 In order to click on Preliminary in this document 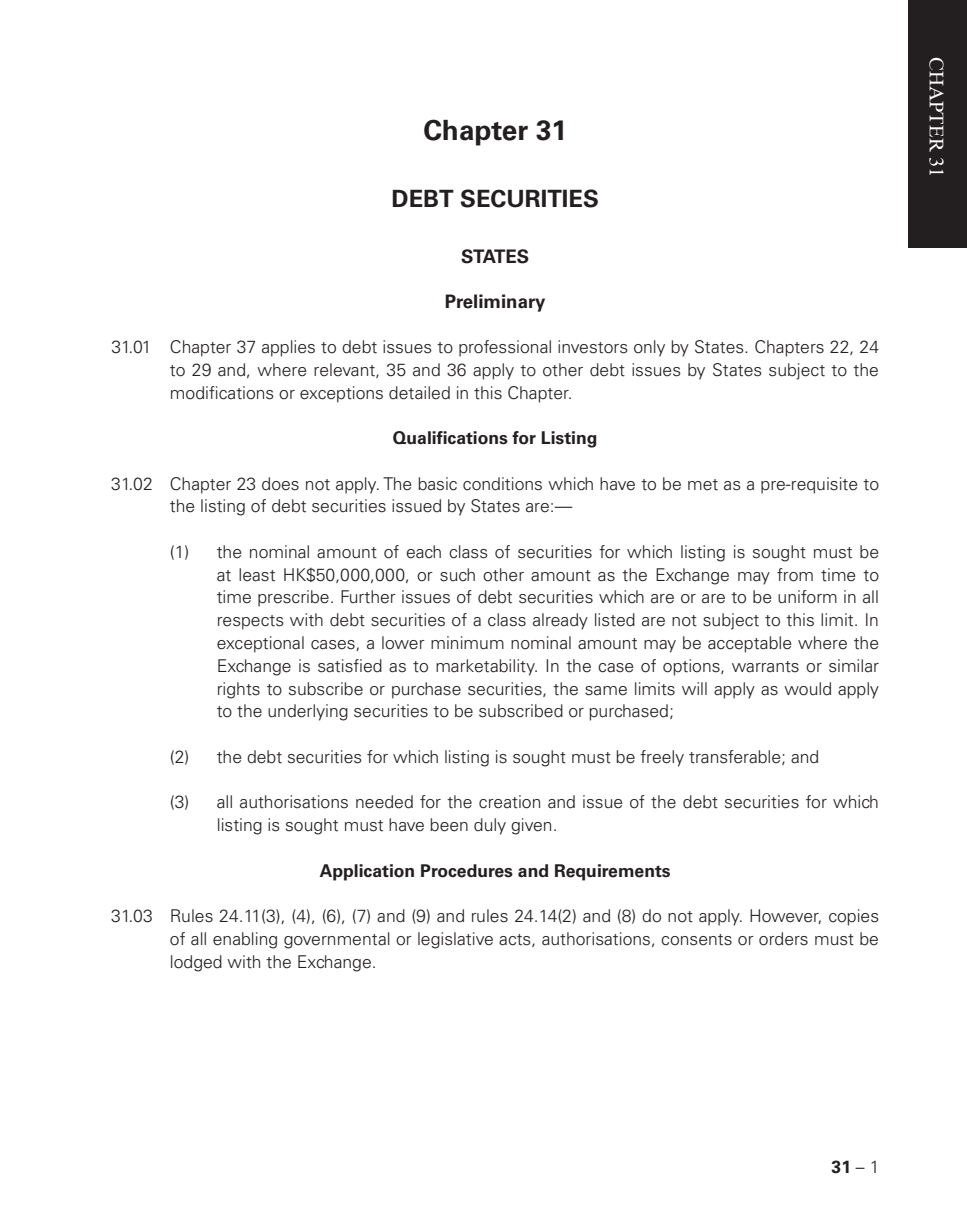, I will do `click(495, 303)`.
